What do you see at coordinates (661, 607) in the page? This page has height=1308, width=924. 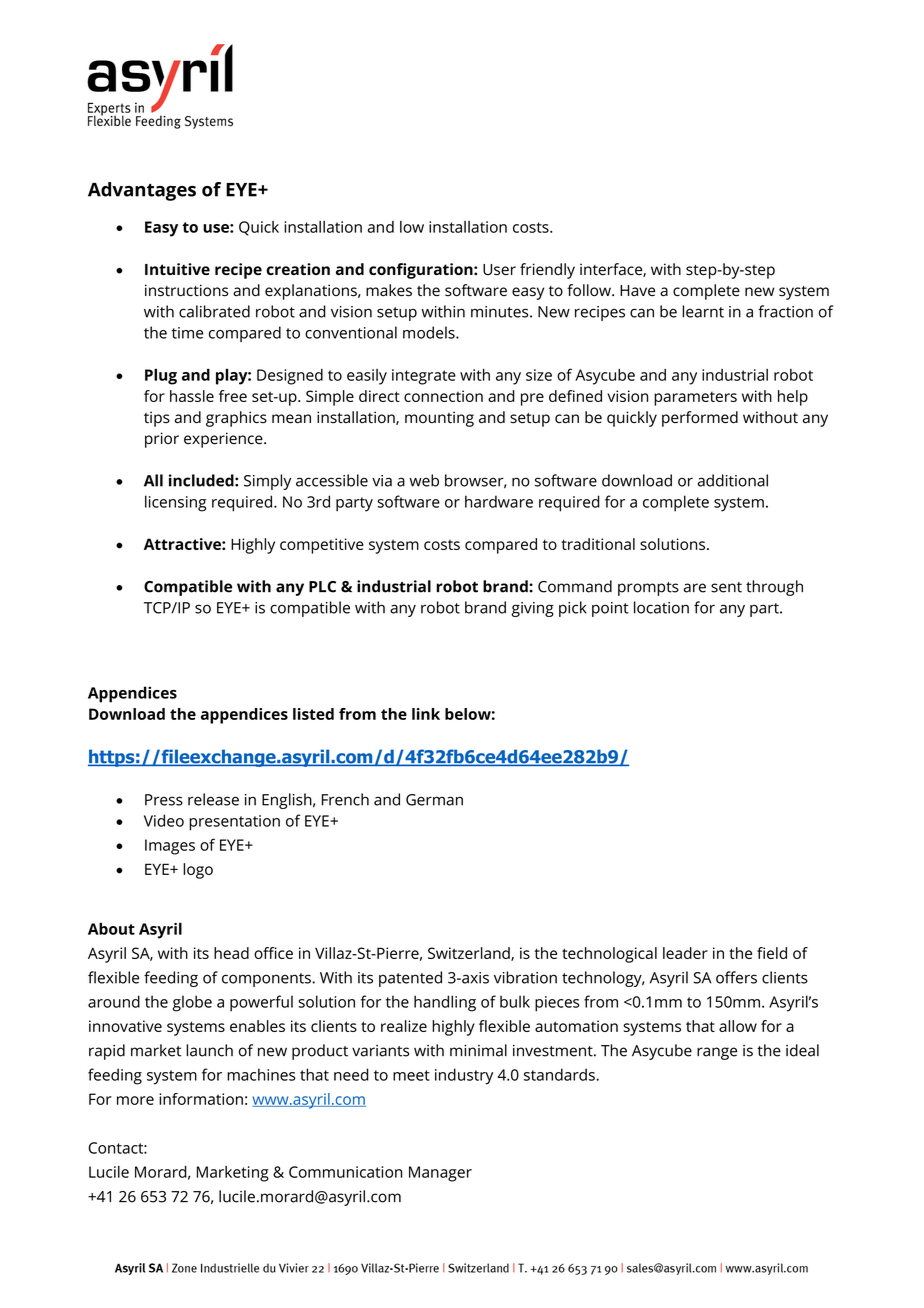 I see `location` at bounding box center [661, 607].
